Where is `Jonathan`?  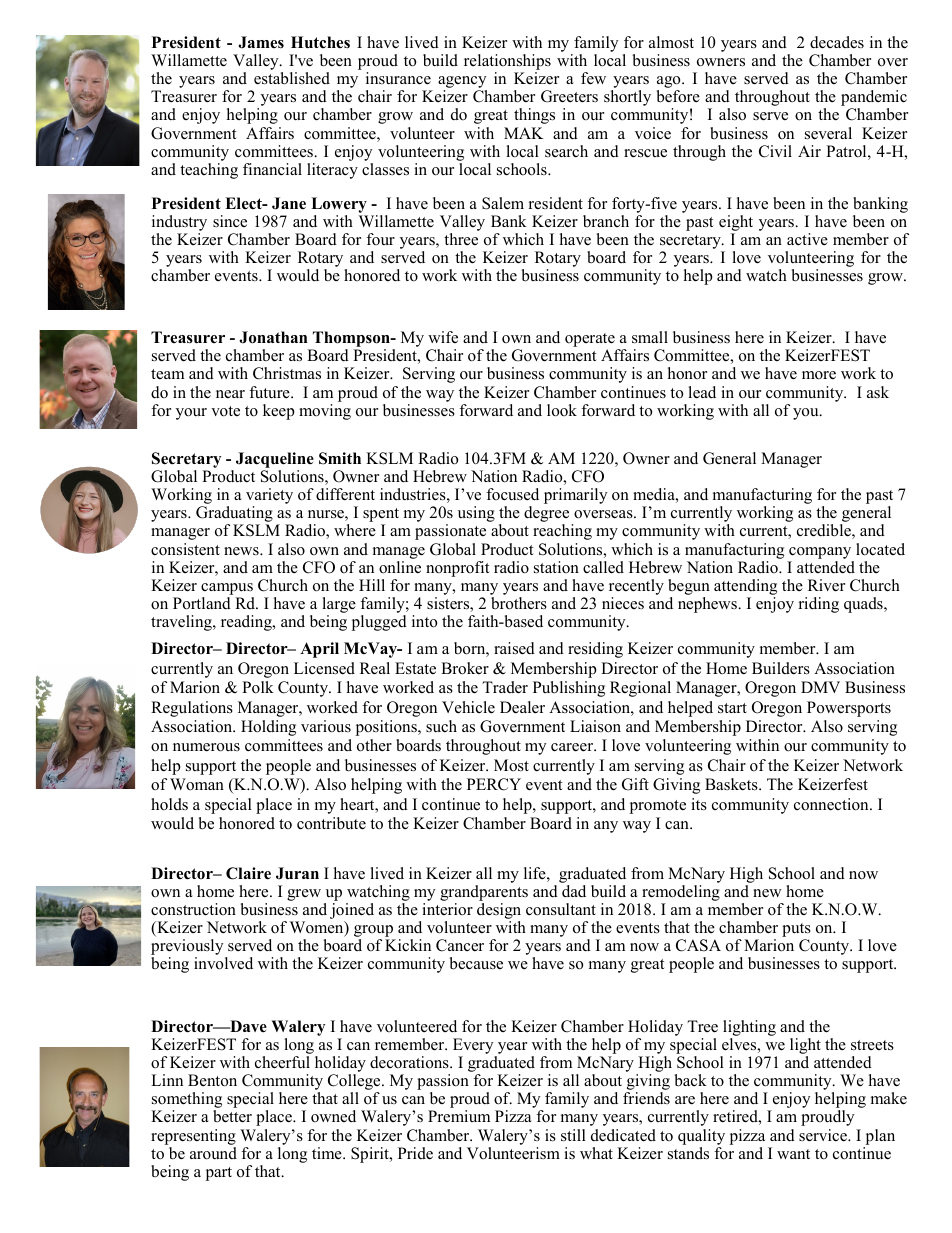 Jonathan is located at coordinates (273, 337).
